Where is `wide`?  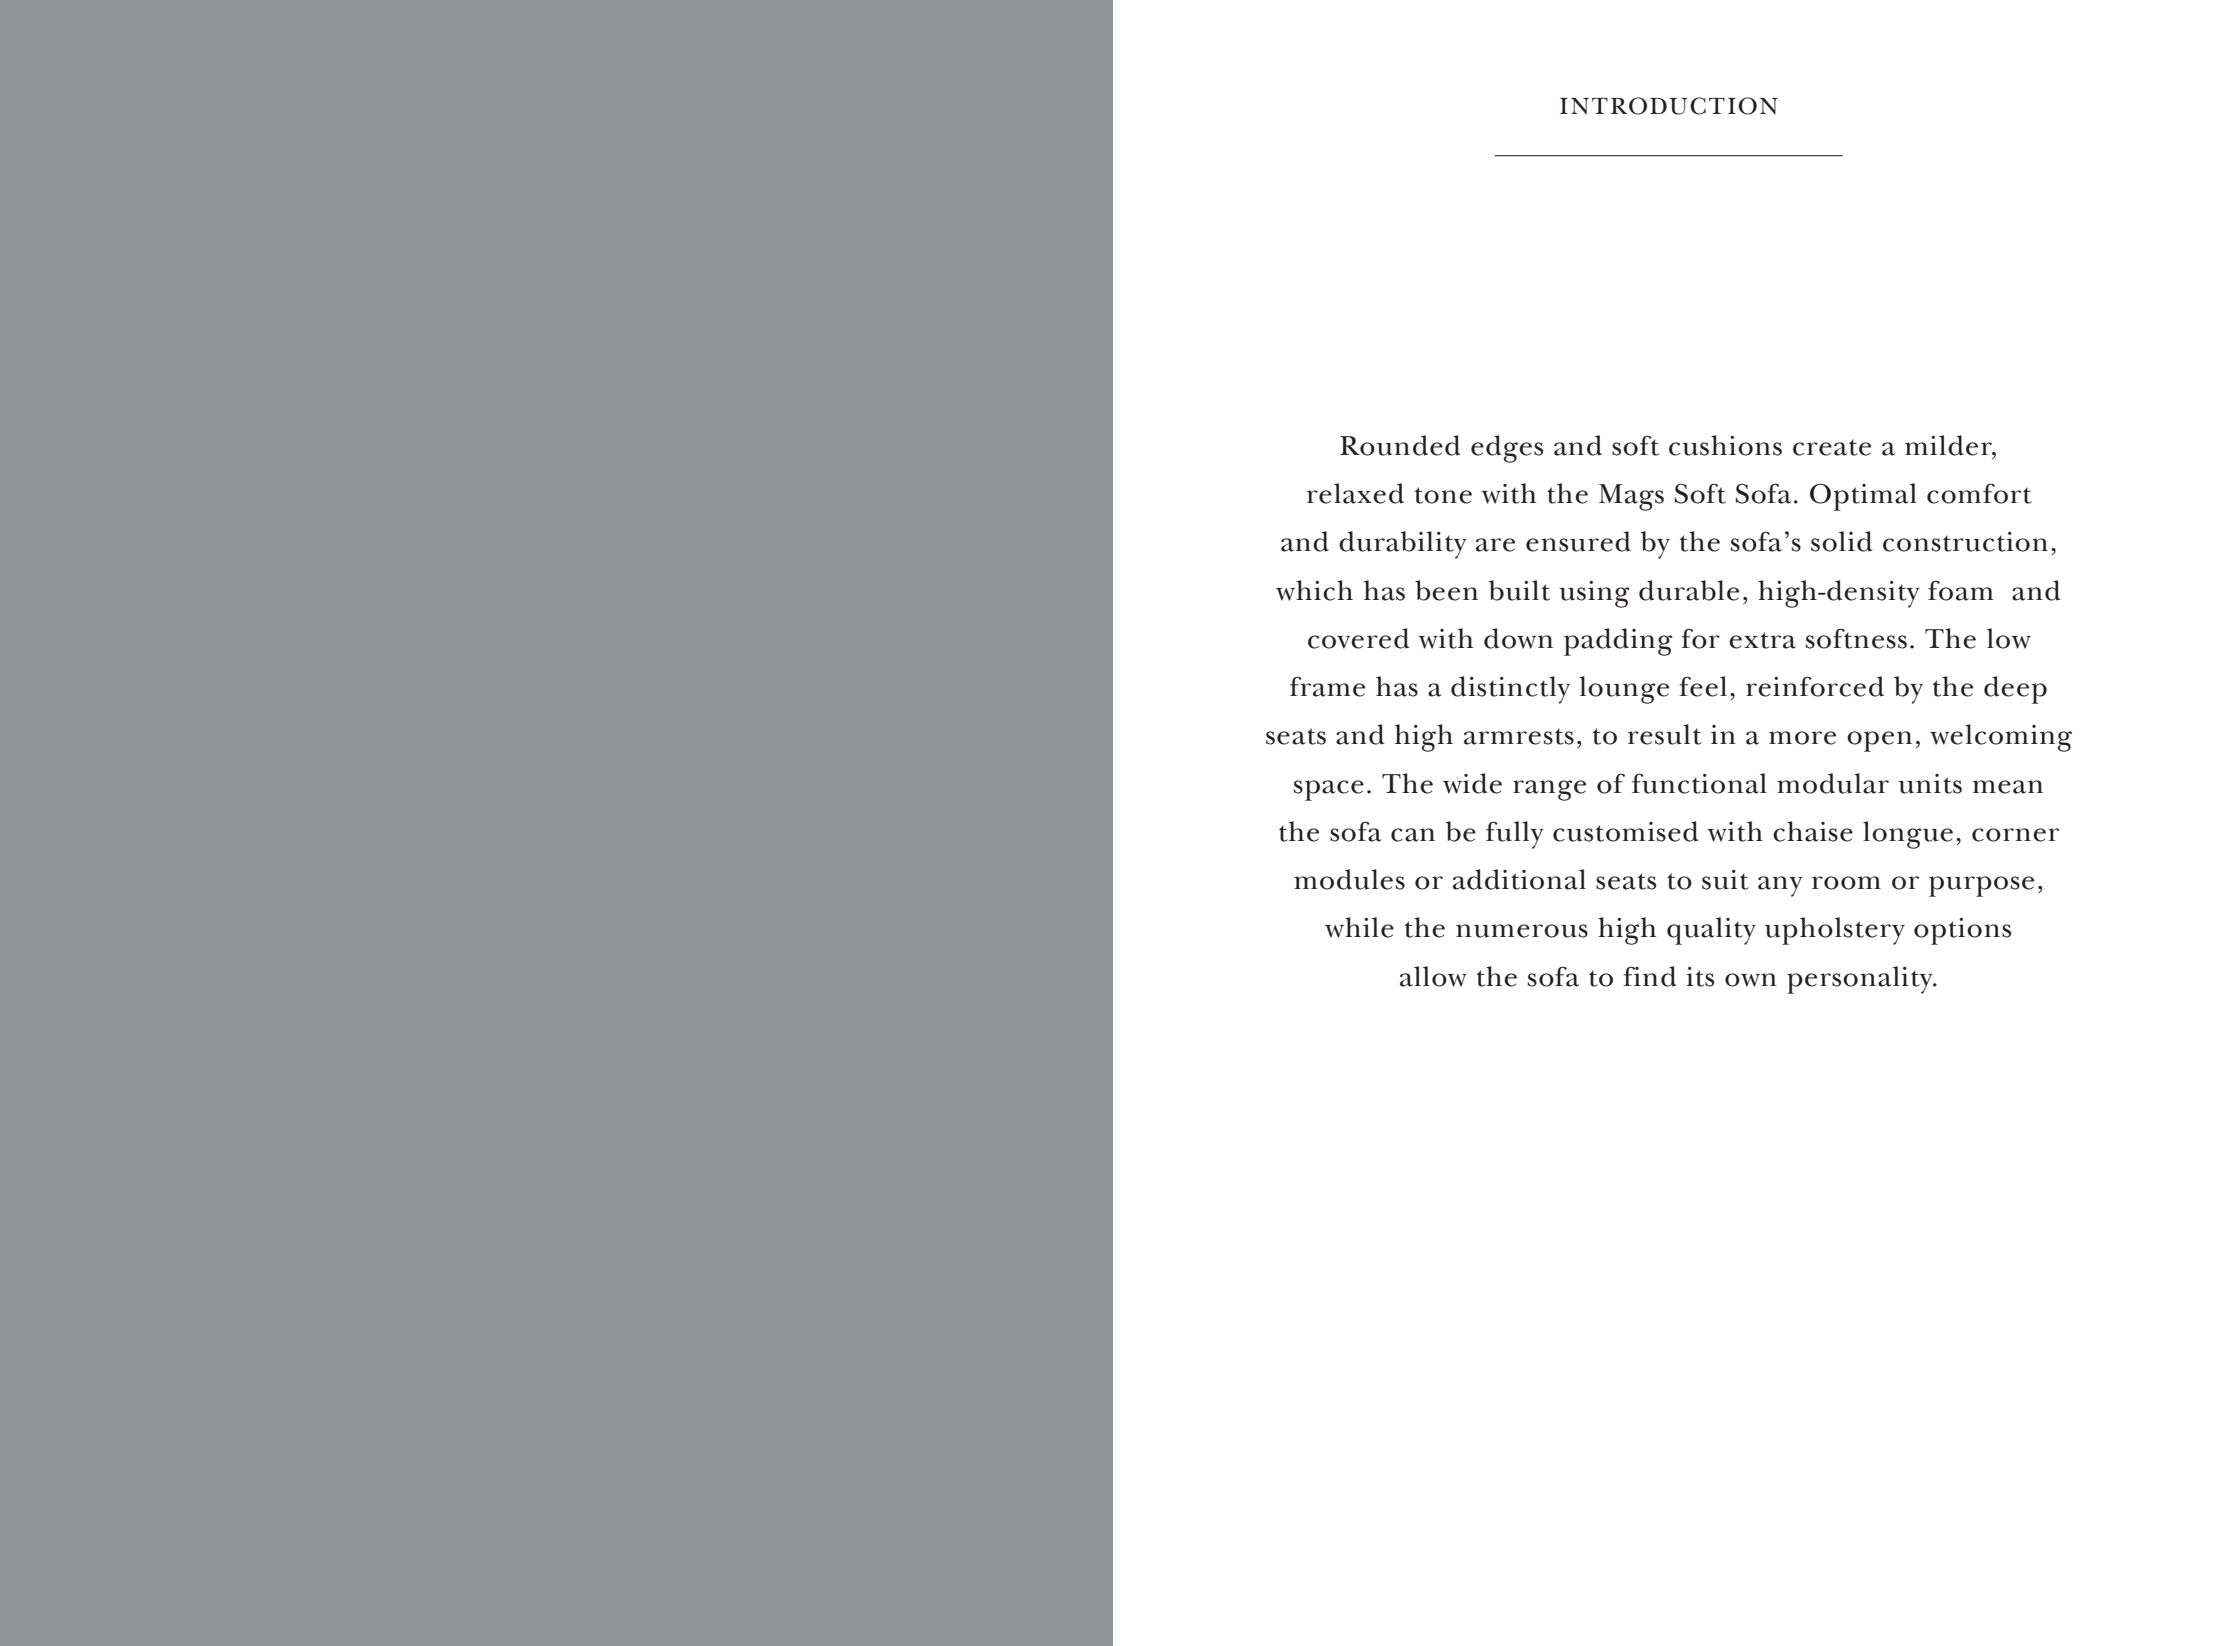 wide is located at coordinates (1472, 783).
